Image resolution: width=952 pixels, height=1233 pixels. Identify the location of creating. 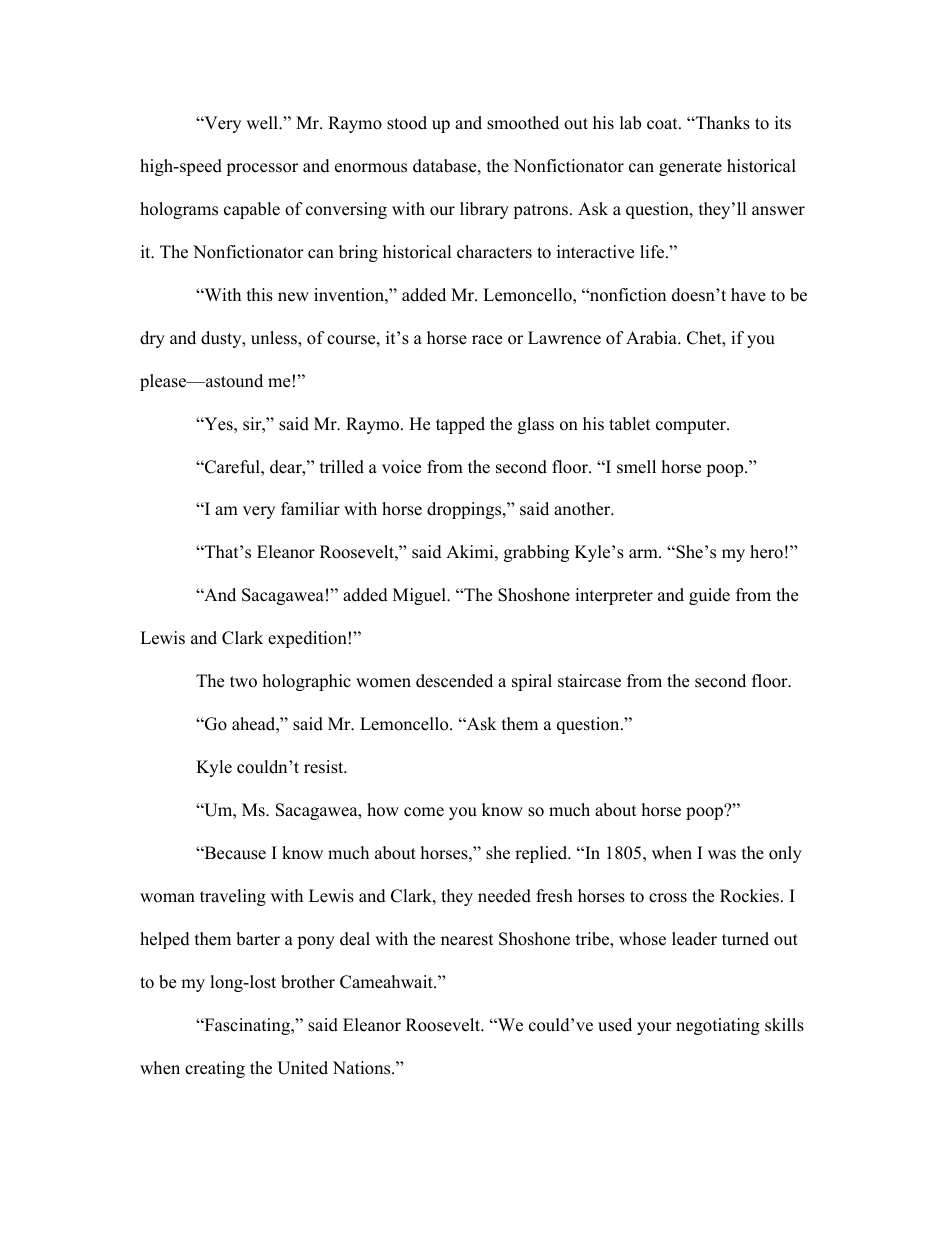
(215, 1069).
